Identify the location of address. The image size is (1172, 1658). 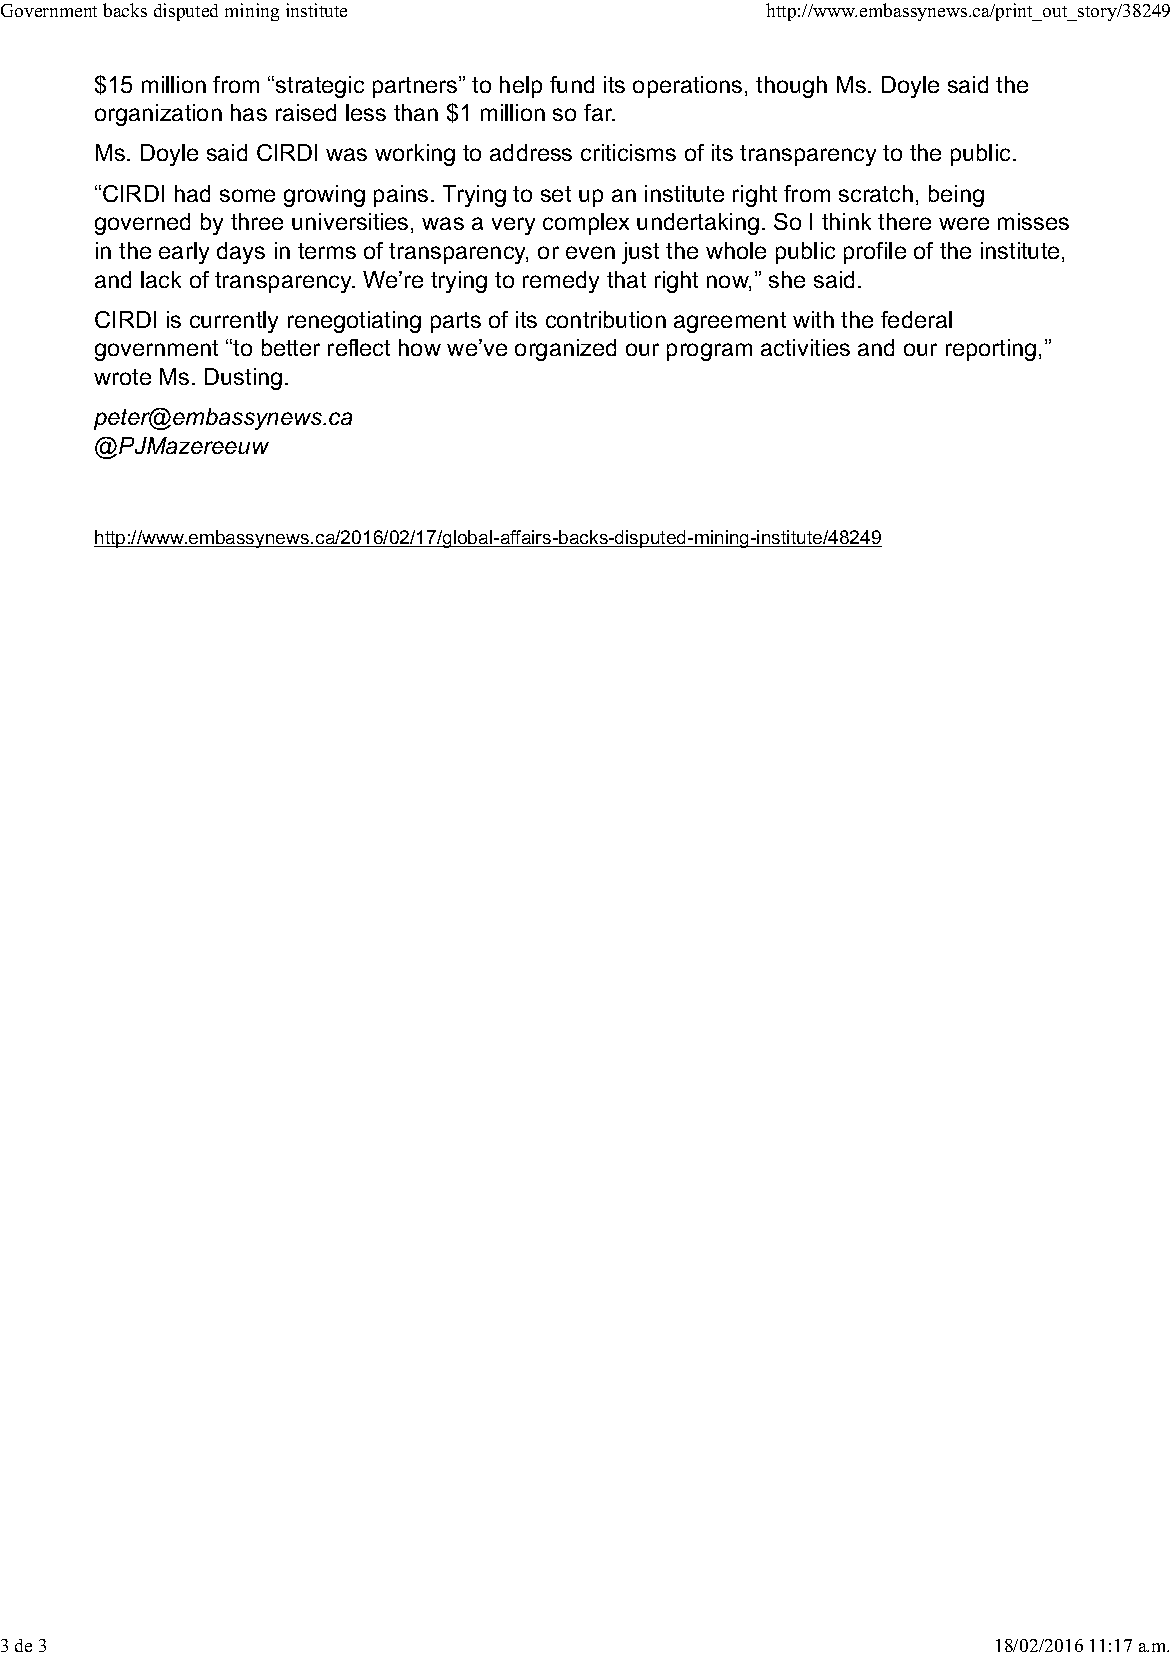
(531, 152).
